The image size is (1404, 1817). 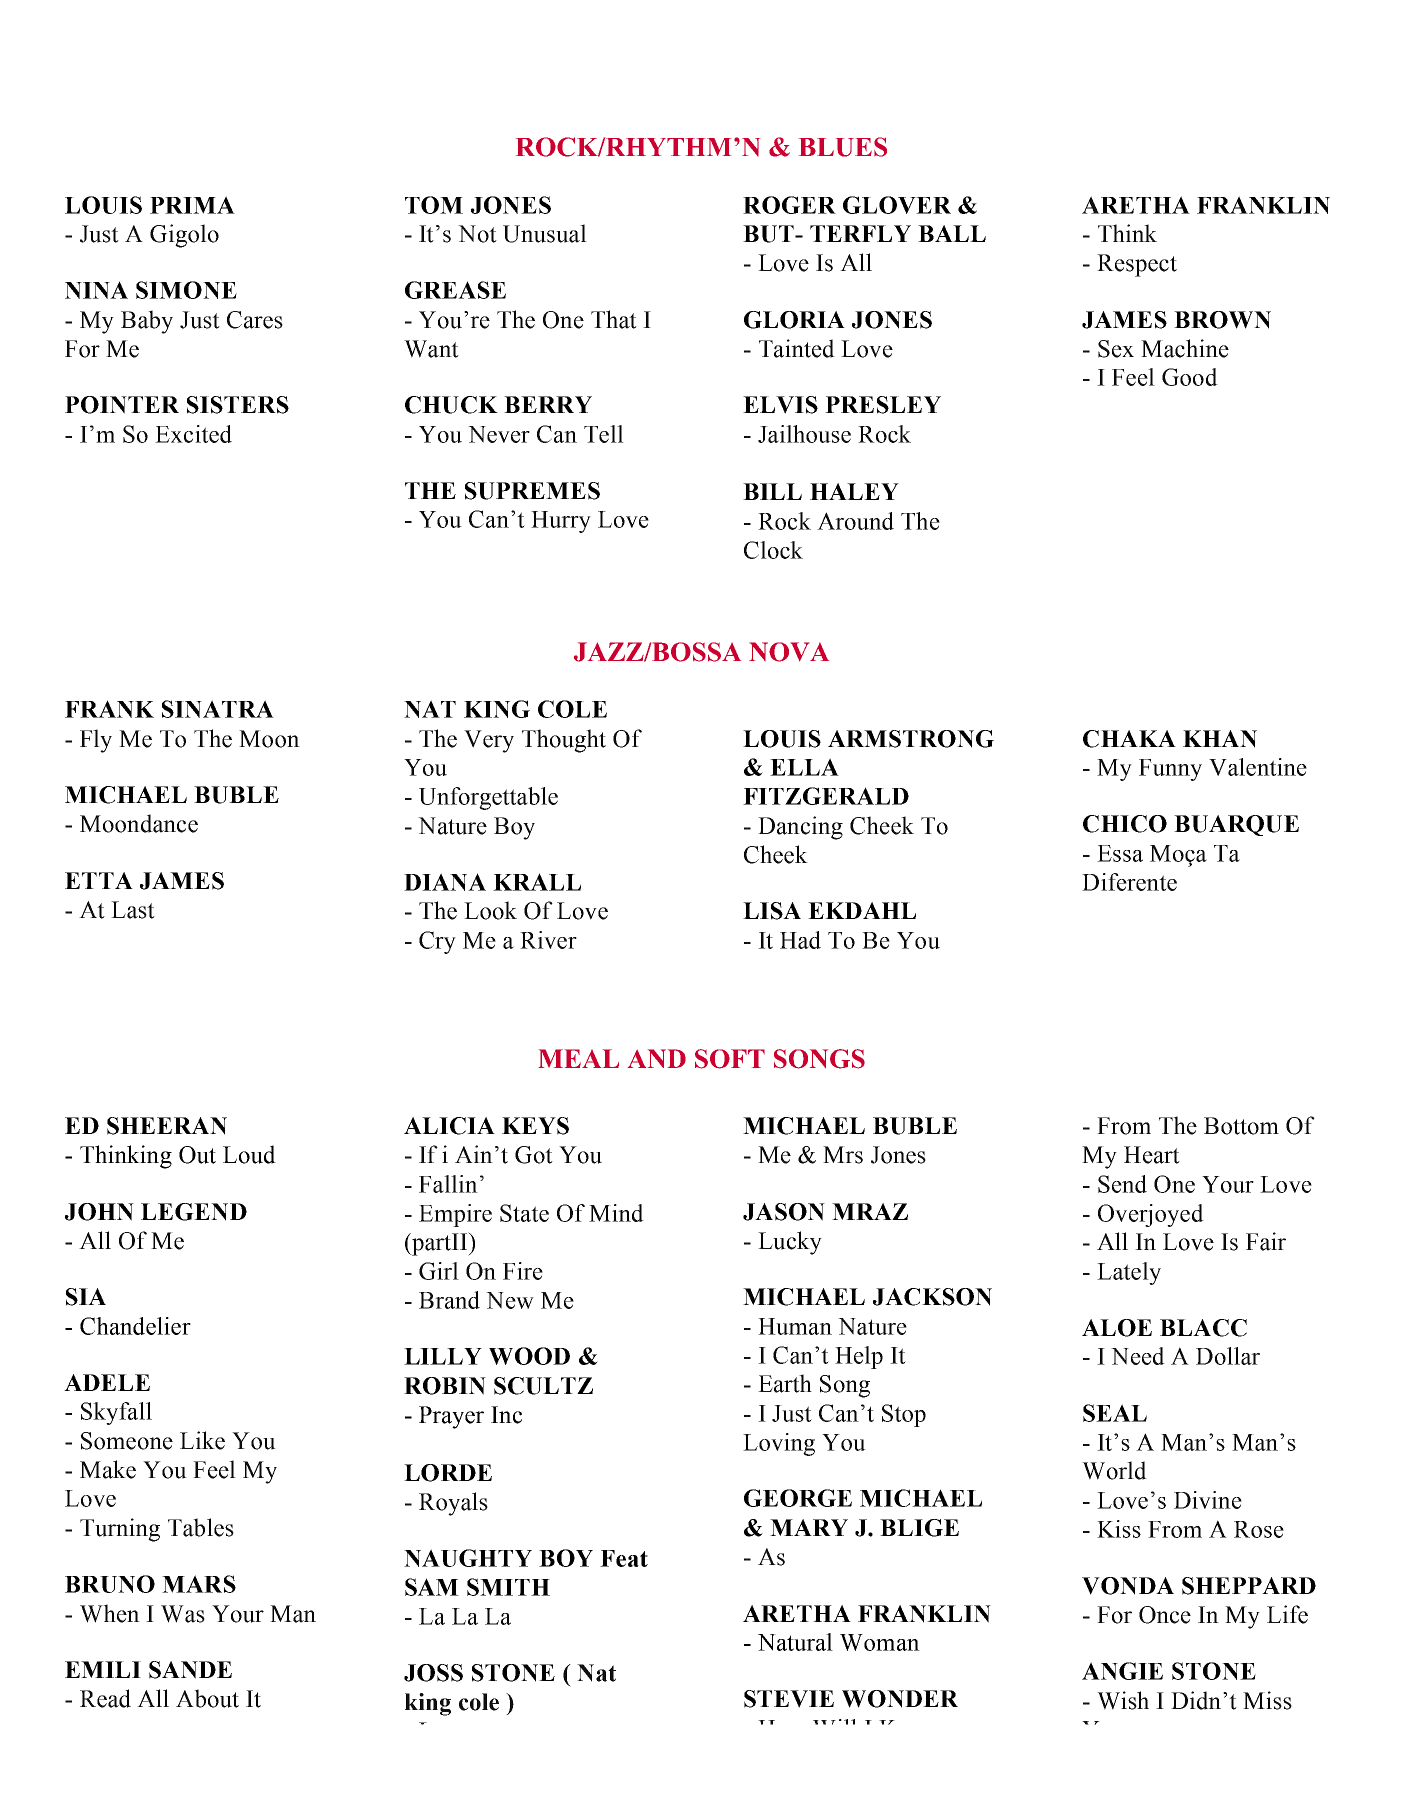 What do you see at coordinates (773, 550) in the screenshot?
I see `Clock` at bounding box center [773, 550].
